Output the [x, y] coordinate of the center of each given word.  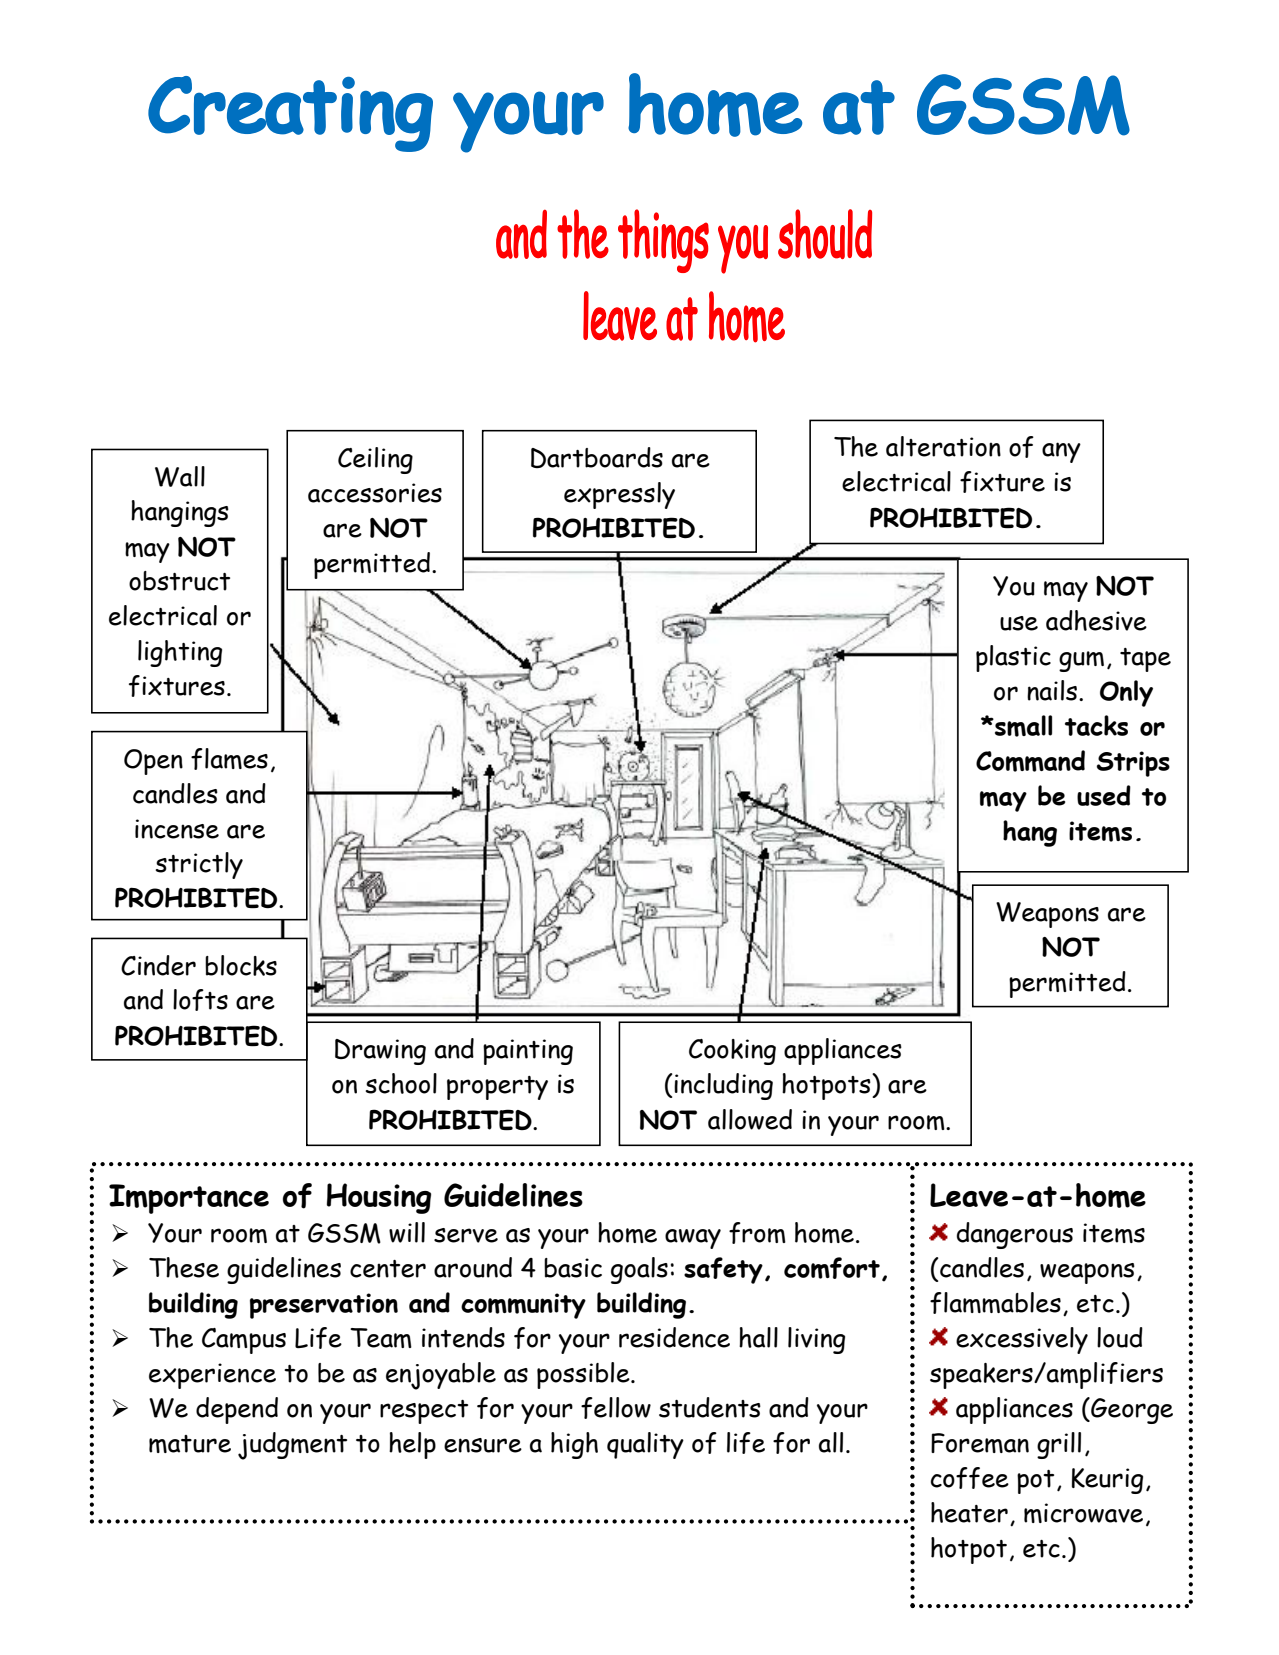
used [1104, 795]
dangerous [1015, 1235]
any [1061, 452]
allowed [750, 1119]
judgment [292, 1446]
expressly [619, 495]
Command [1030, 761]
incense [177, 829]
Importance [189, 1199]
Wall [180, 476]
